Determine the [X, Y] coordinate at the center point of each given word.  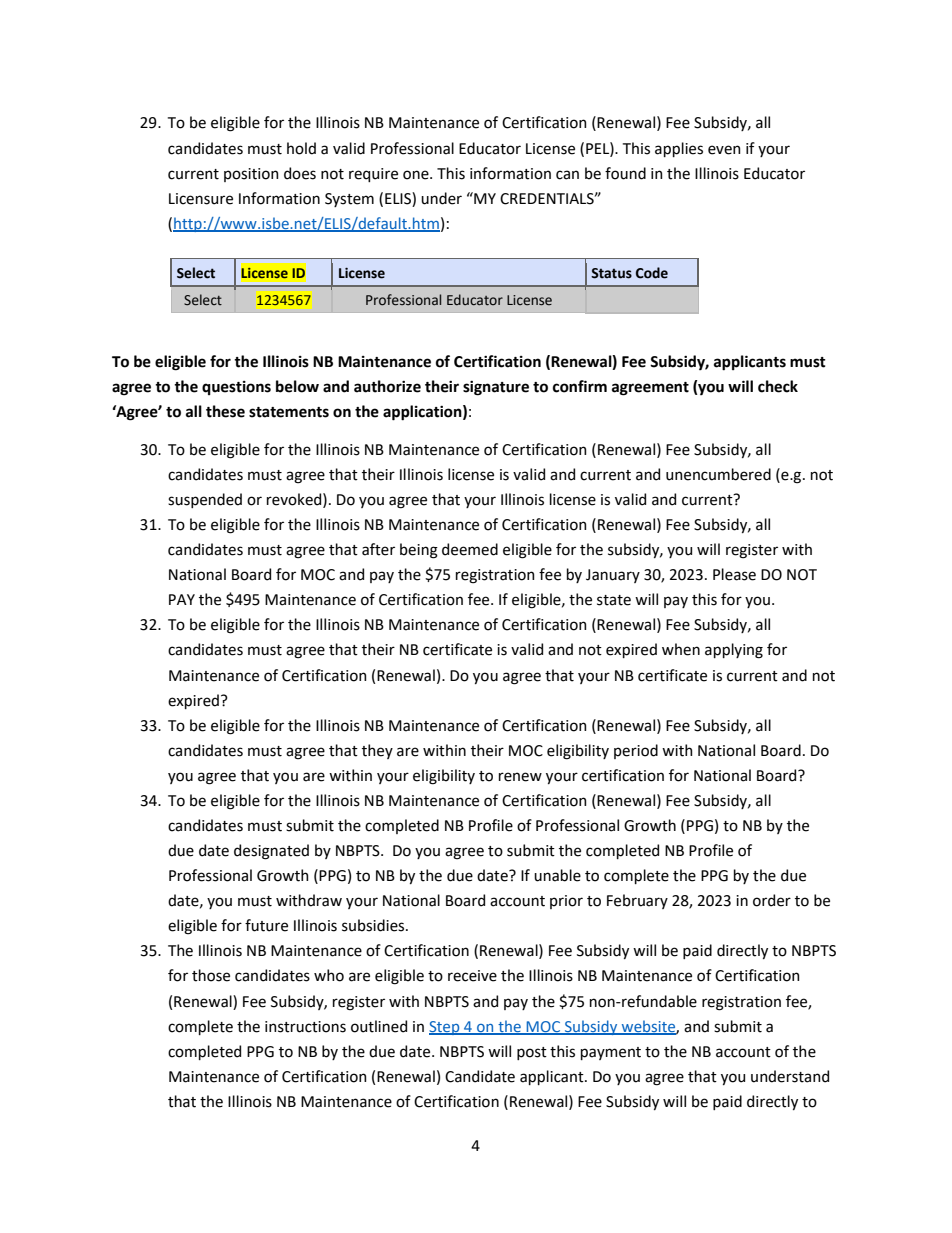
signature [496, 388]
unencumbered [718, 474]
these [225, 411]
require [373, 175]
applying [734, 651]
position [251, 175]
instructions [305, 1027]
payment [611, 1053]
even [724, 150]
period [636, 751]
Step [445, 1028]
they [377, 751]
